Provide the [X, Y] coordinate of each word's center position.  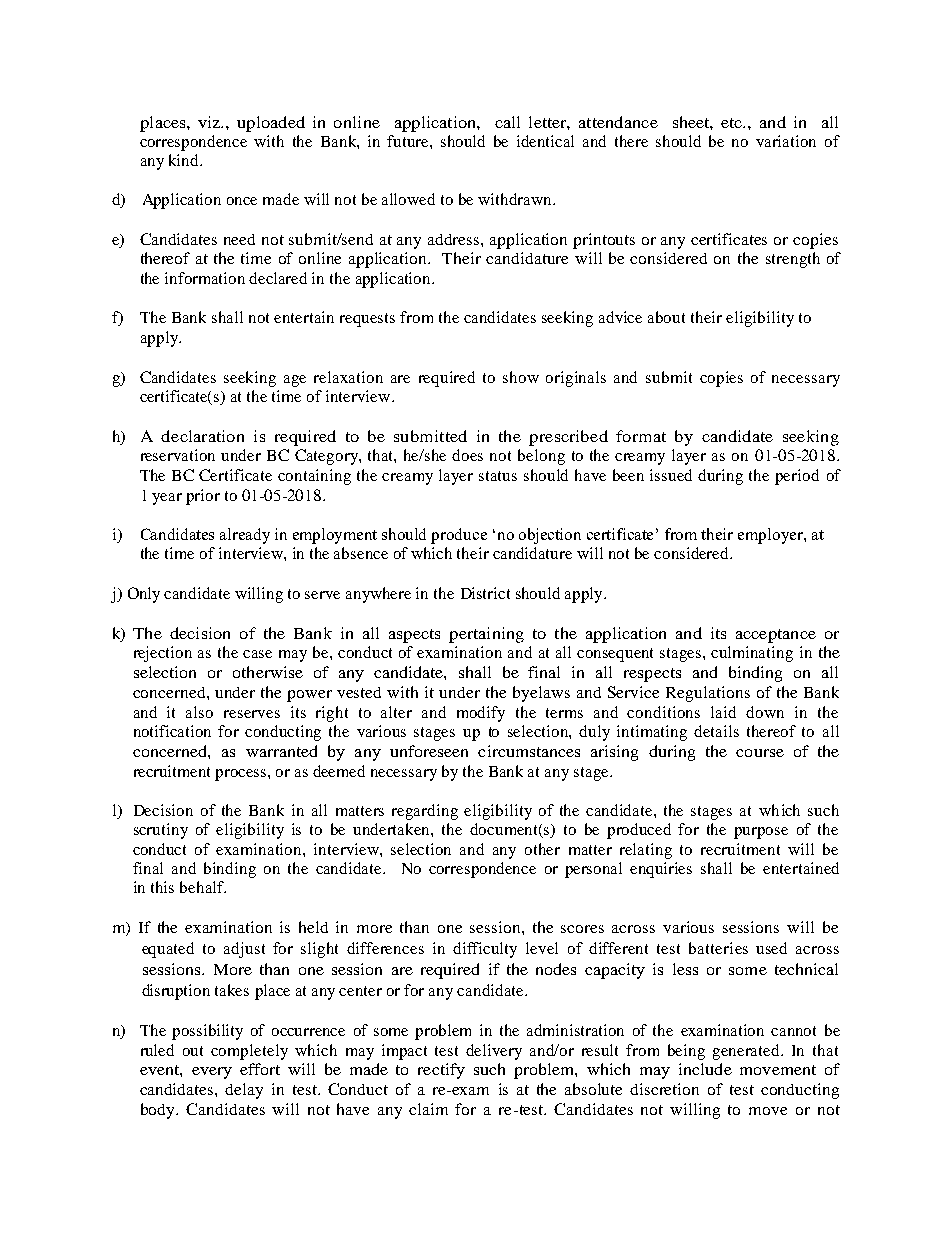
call [507, 122]
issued [671, 475]
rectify [441, 1071]
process [242, 775]
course [760, 753]
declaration [202, 436]
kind [185, 160]
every [212, 1073]
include [705, 1069]
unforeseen [429, 751]
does [467, 455]
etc [733, 123]
